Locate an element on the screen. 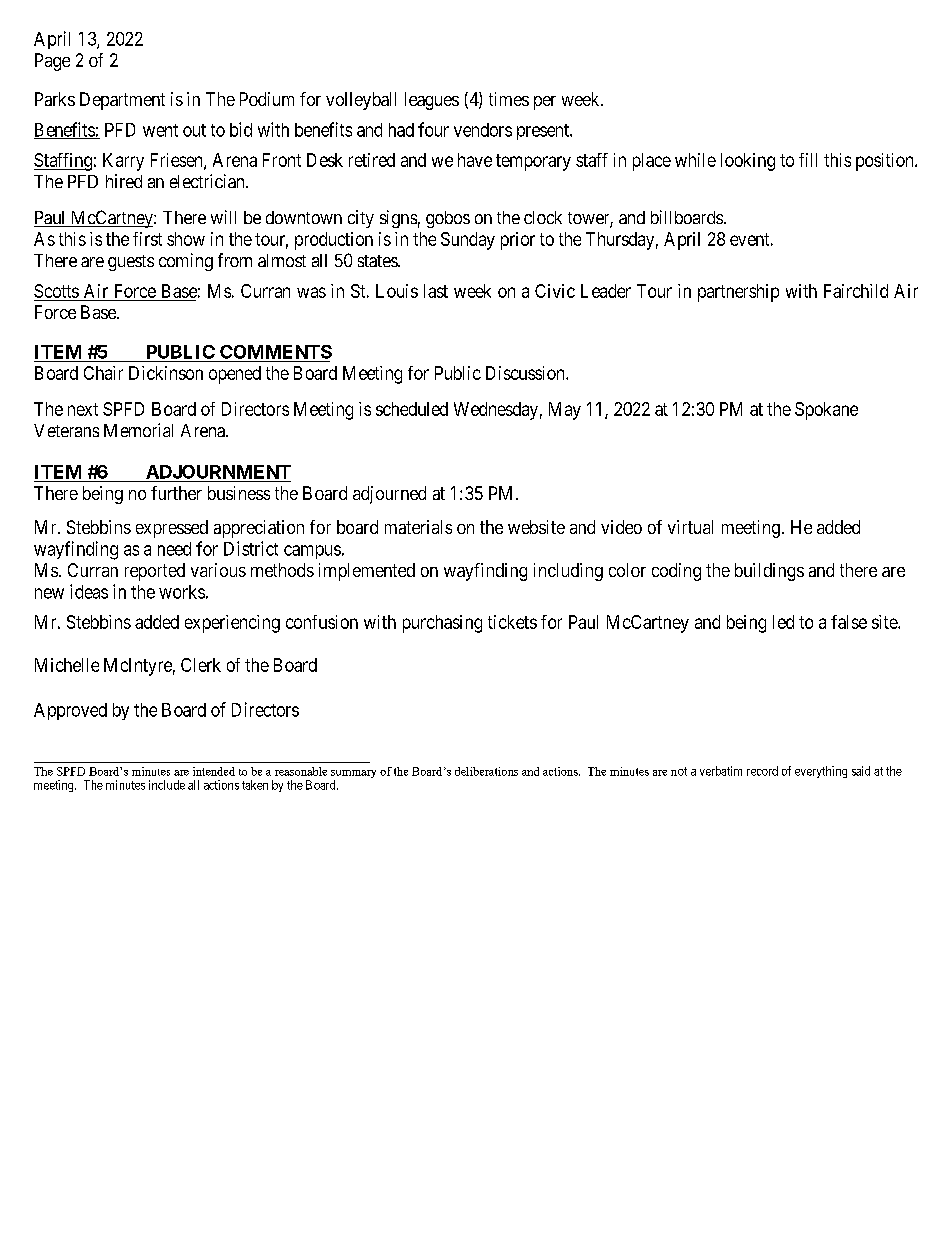  buildings is located at coordinates (769, 572).
